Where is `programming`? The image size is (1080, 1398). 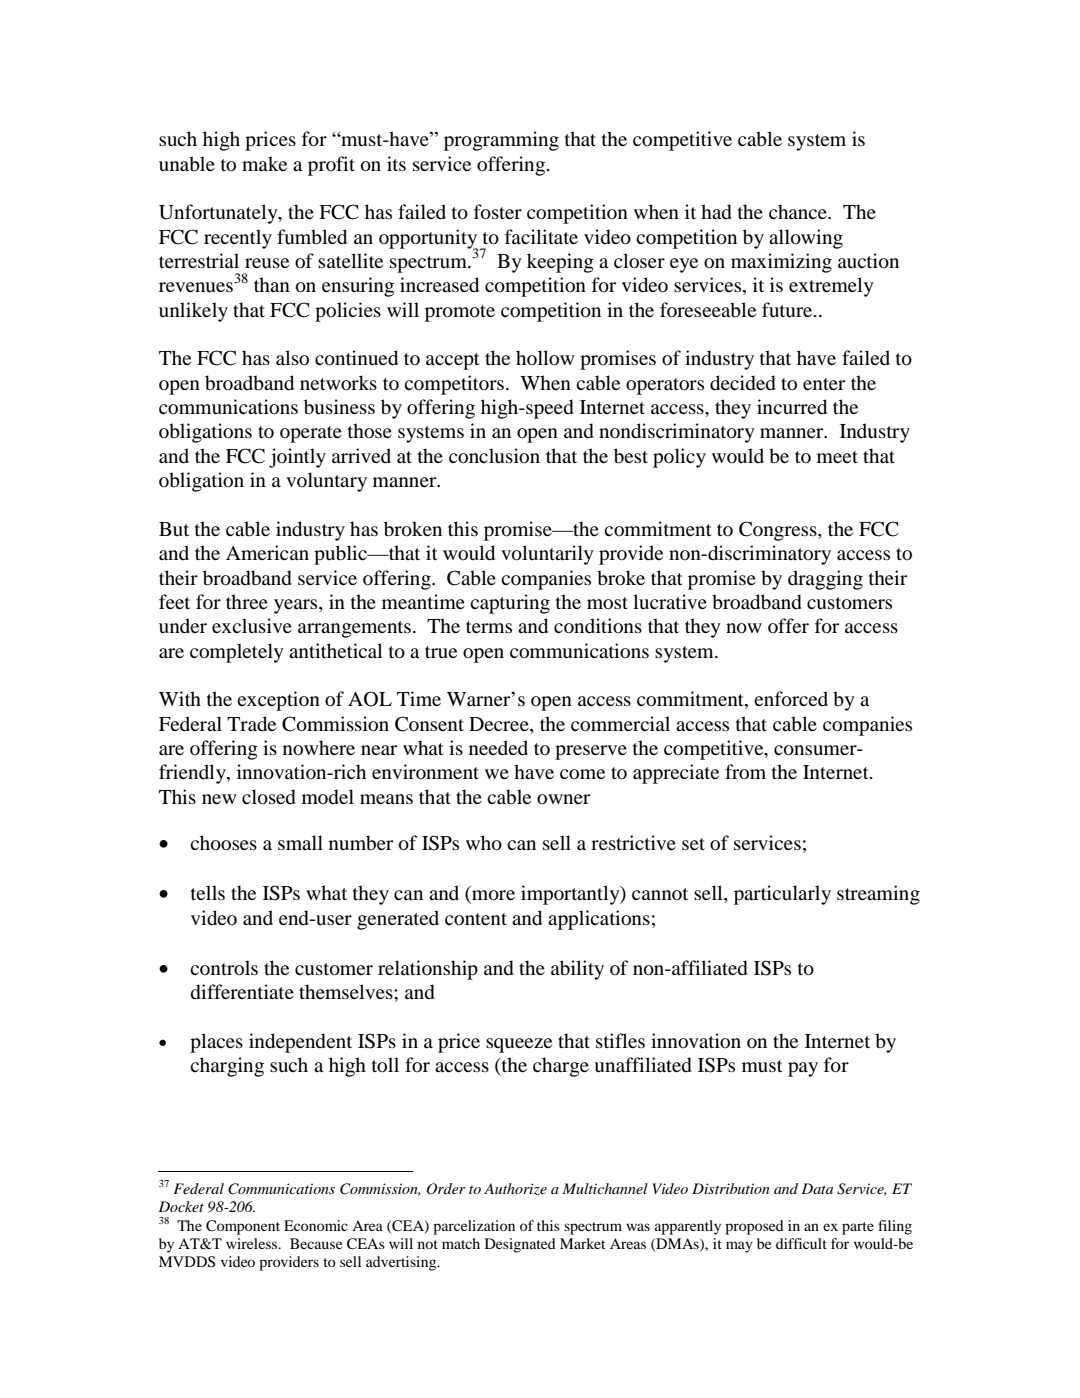 programming is located at coordinates (501, 141).
